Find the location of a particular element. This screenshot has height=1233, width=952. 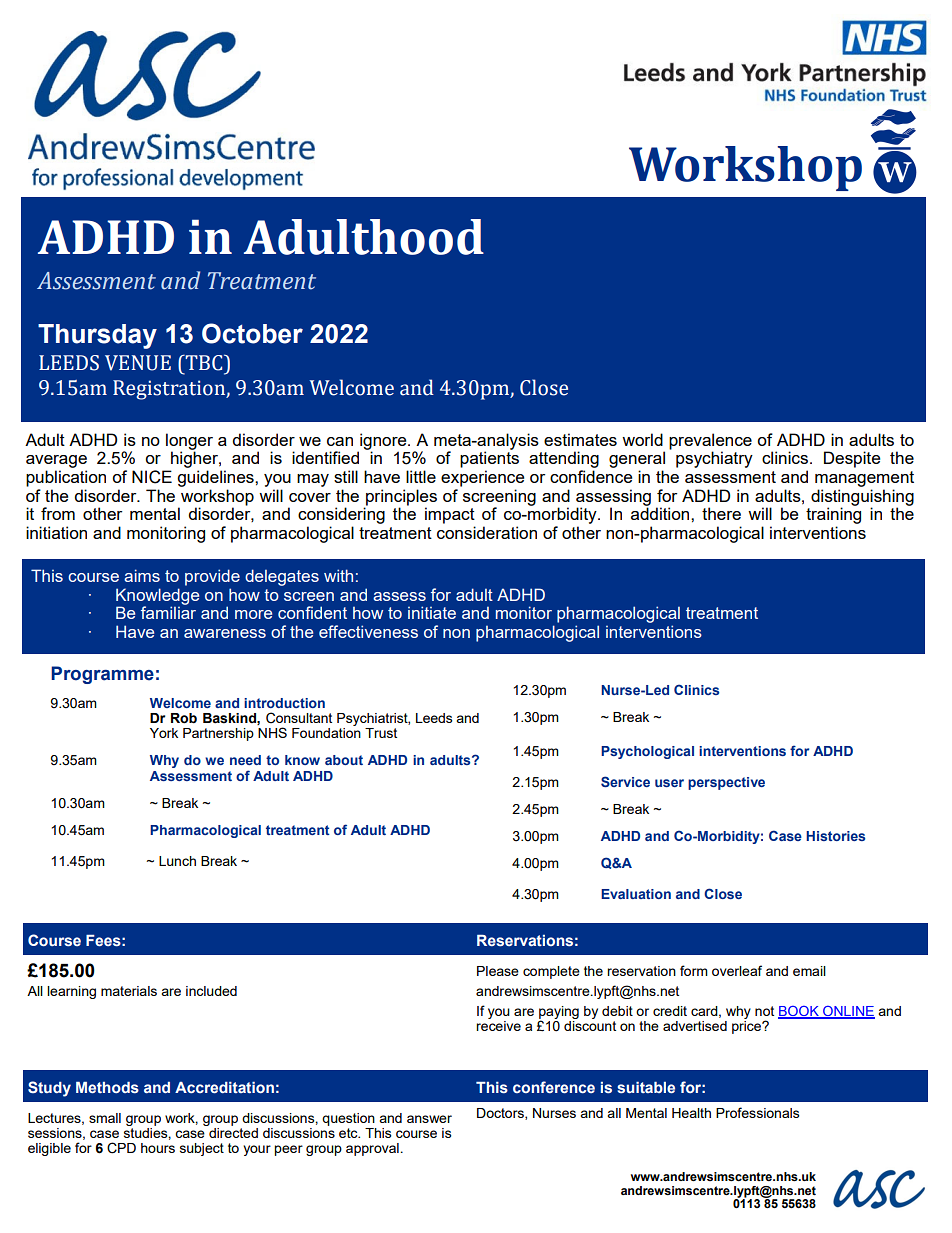

email is located at coordinates (809, 971).
